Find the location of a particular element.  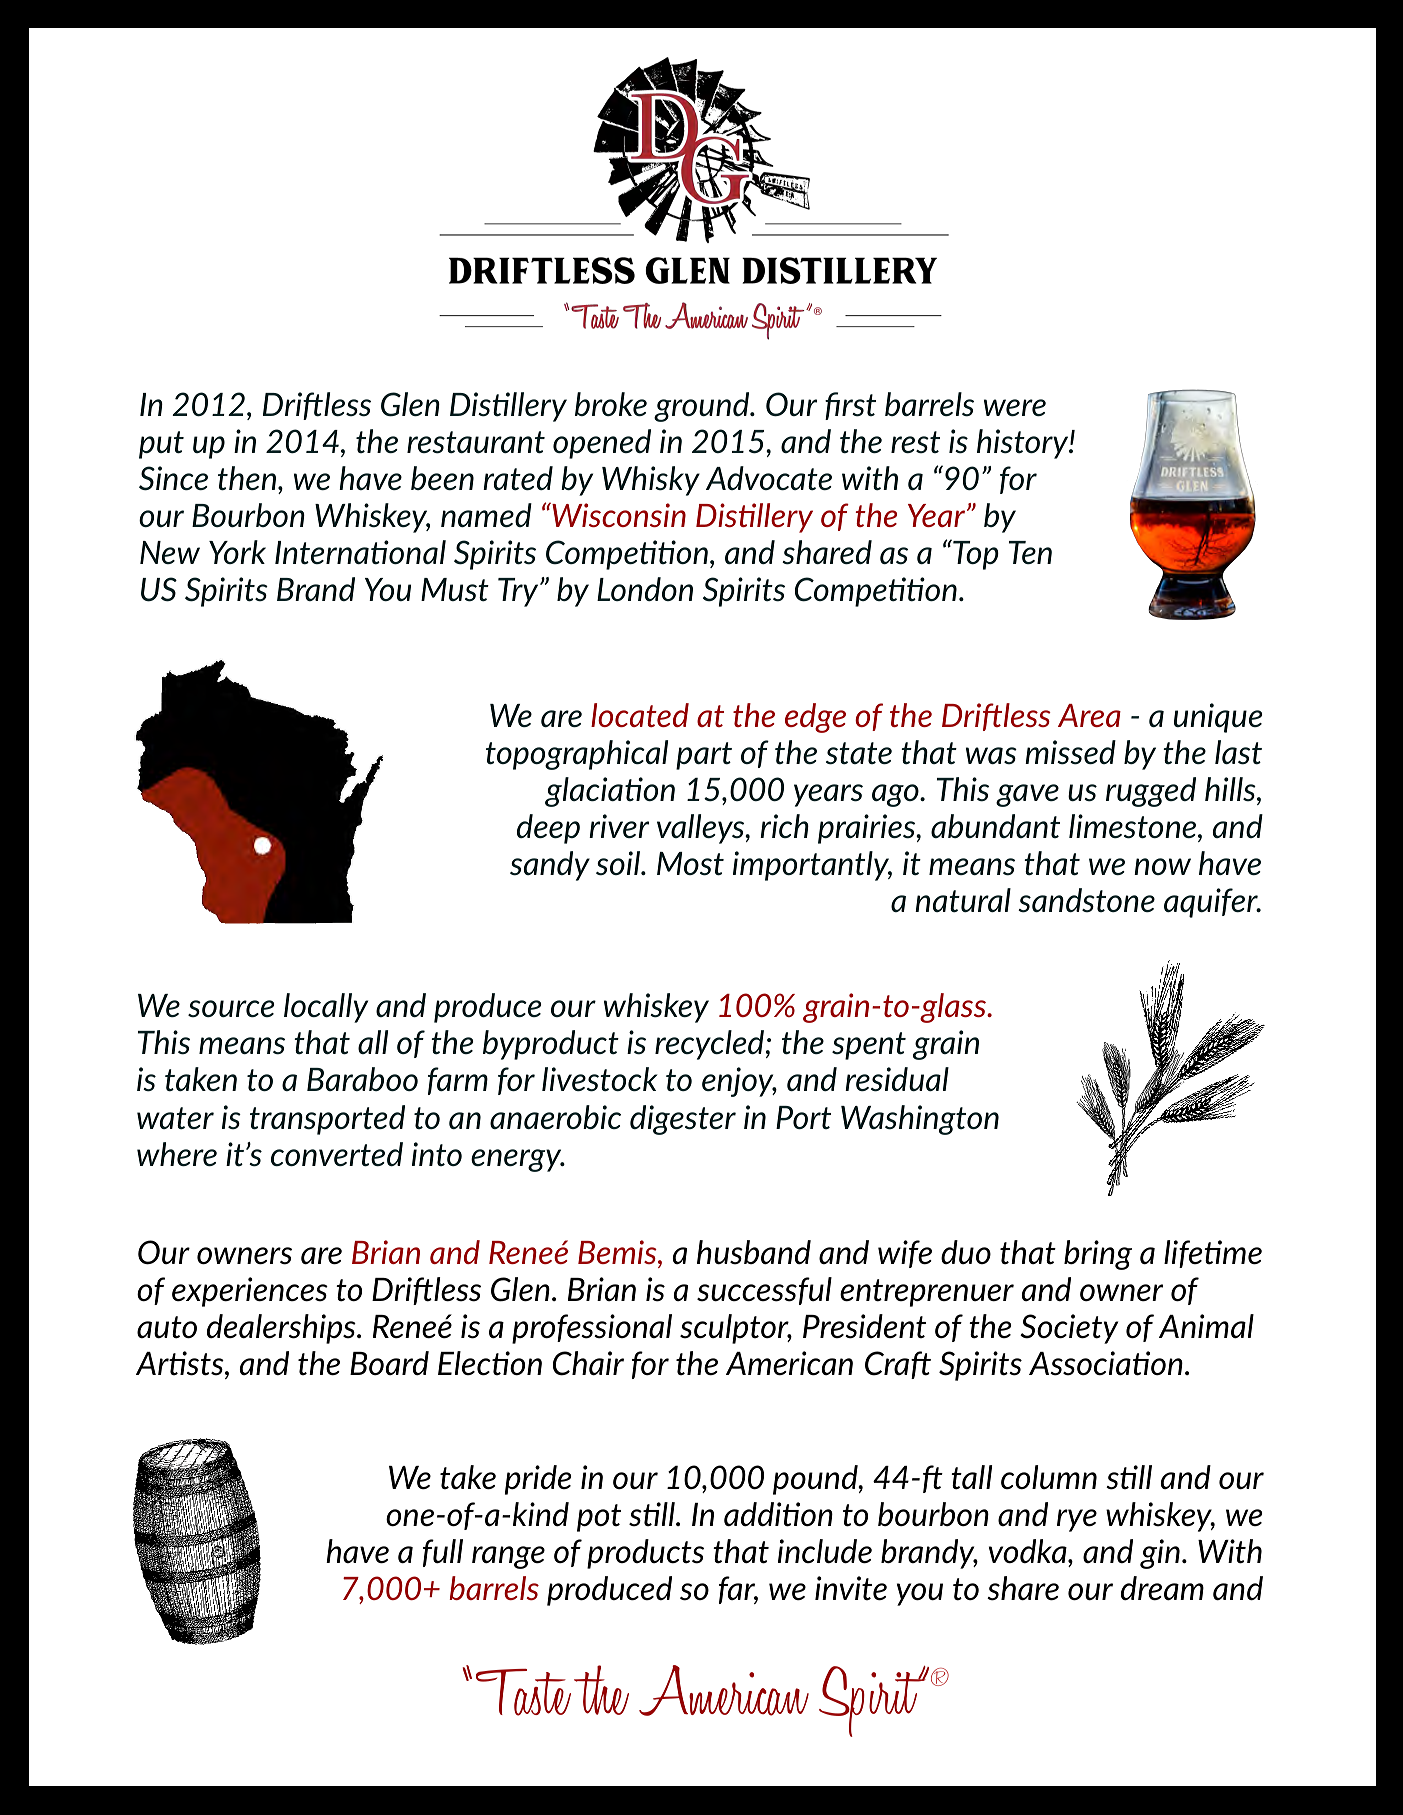

dream is located at coordinates (1162, 1588).
